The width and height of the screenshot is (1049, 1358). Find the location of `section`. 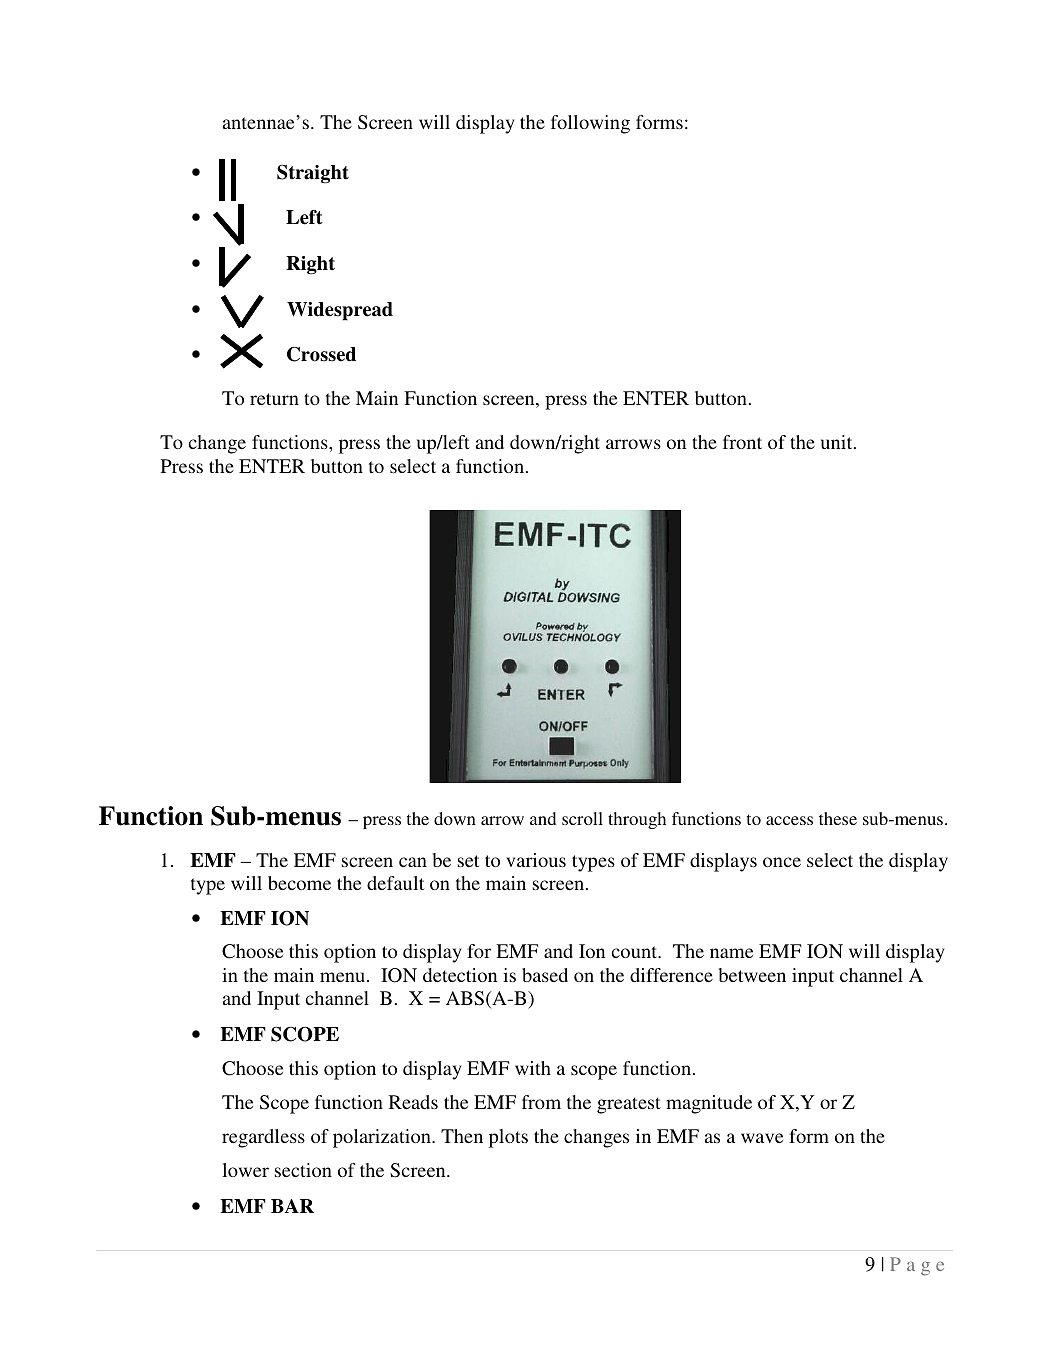

section is located at coordinates (303, 1170).
